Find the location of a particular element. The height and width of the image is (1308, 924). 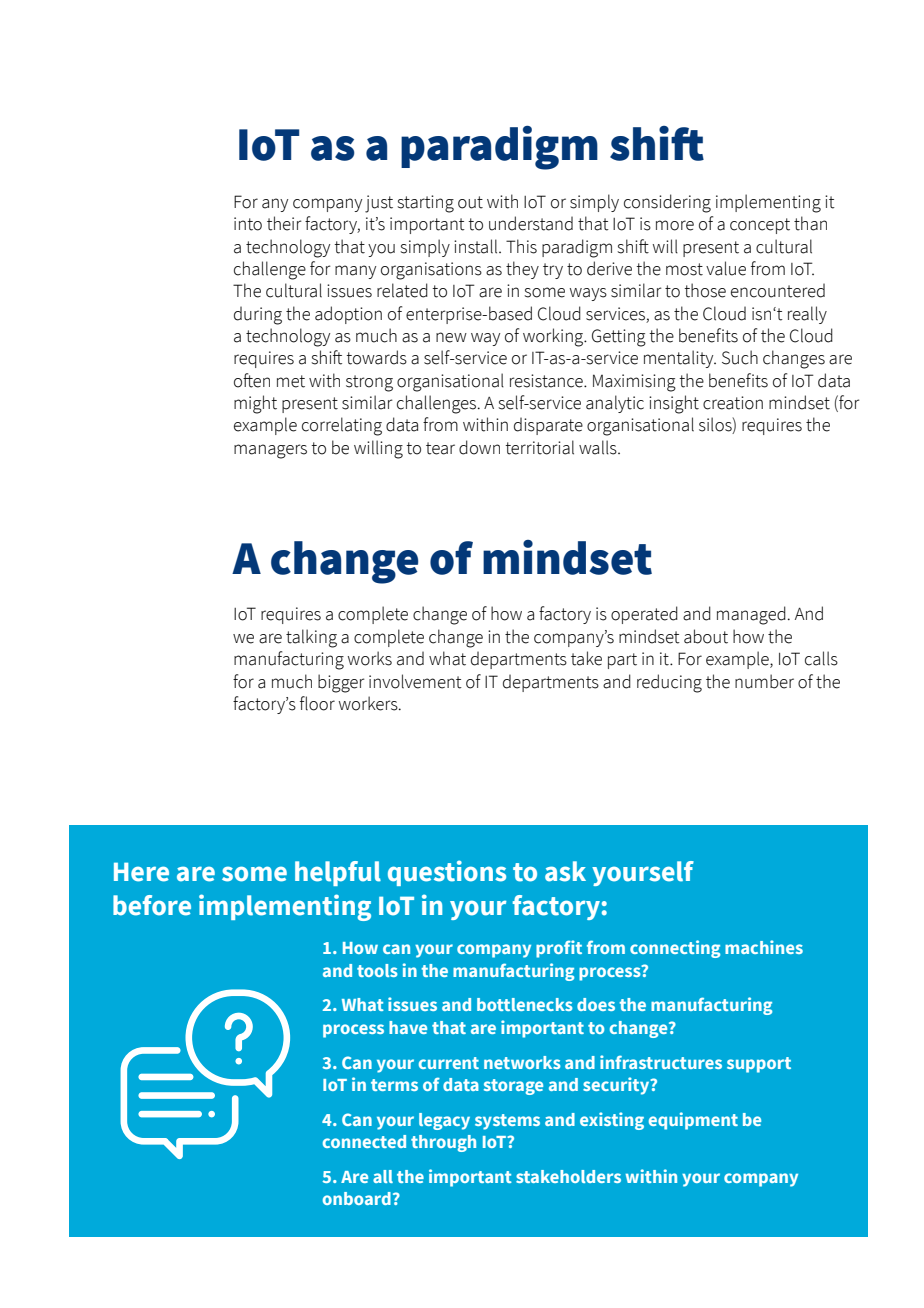

concept is located at coordinates (760, 226).
